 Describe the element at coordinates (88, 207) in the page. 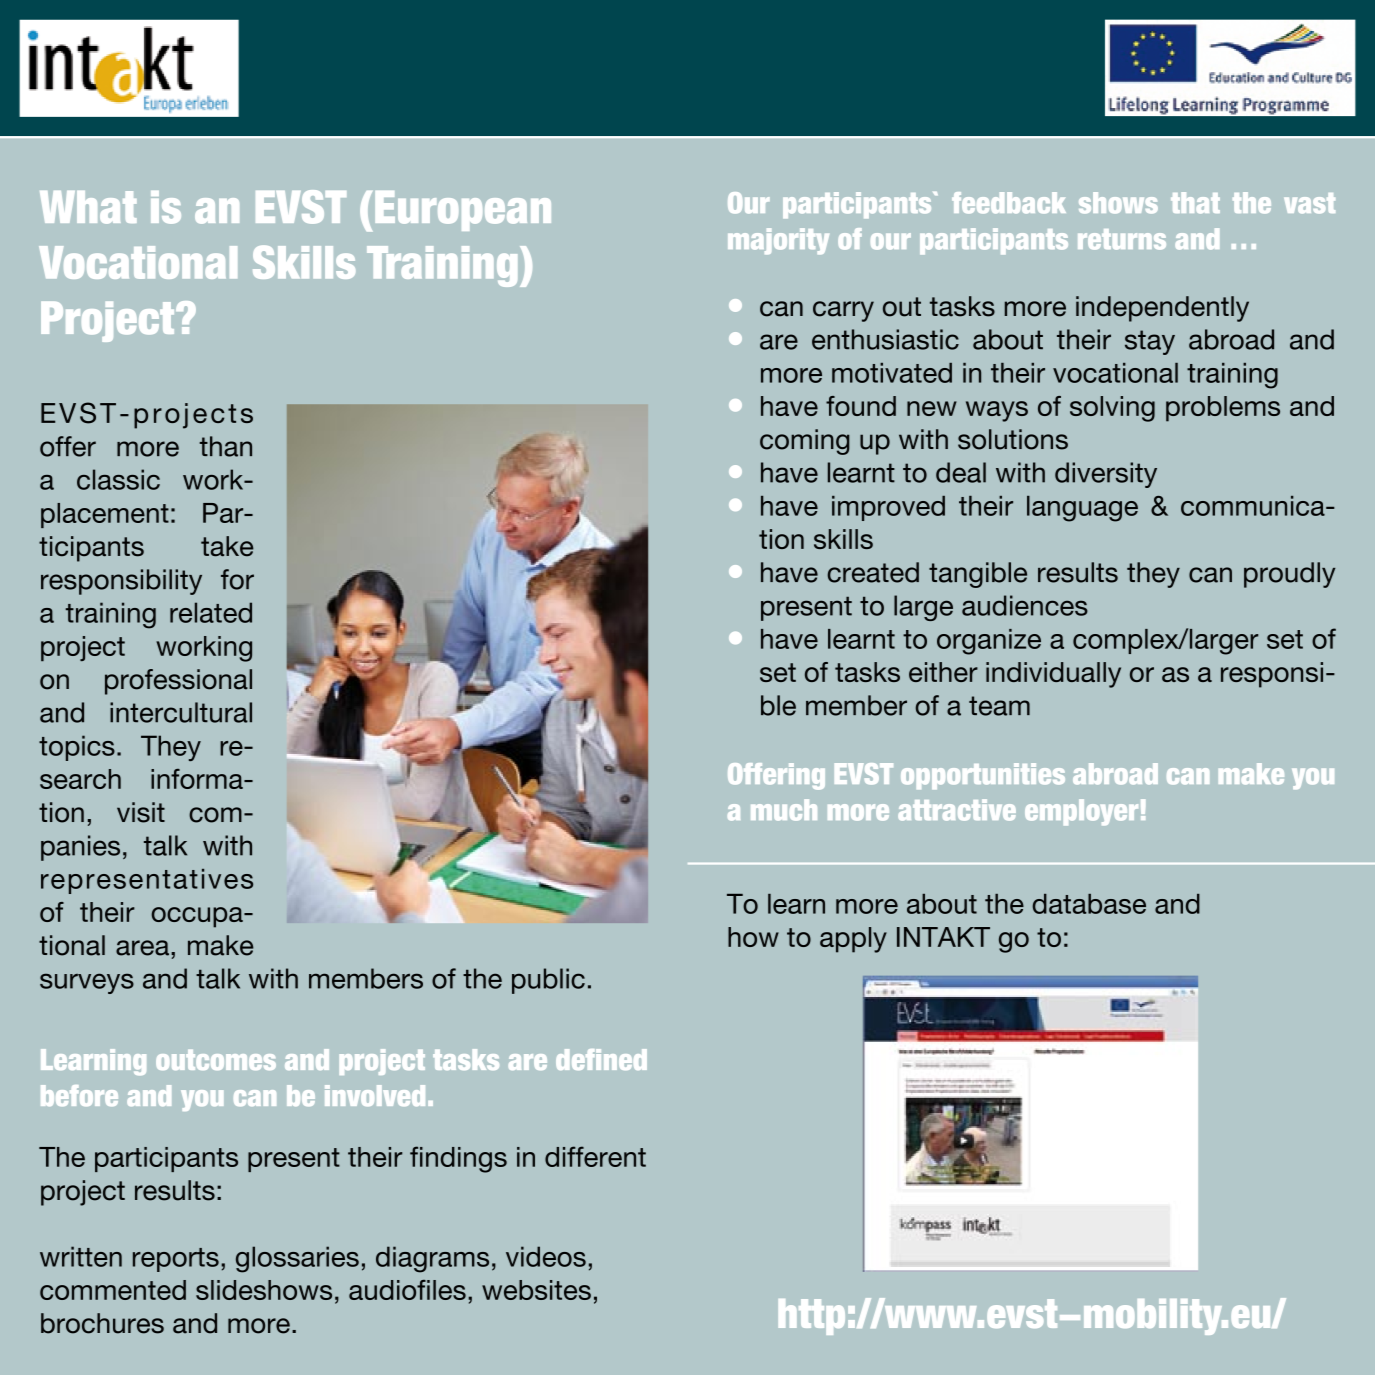

I see `What` at that location.
